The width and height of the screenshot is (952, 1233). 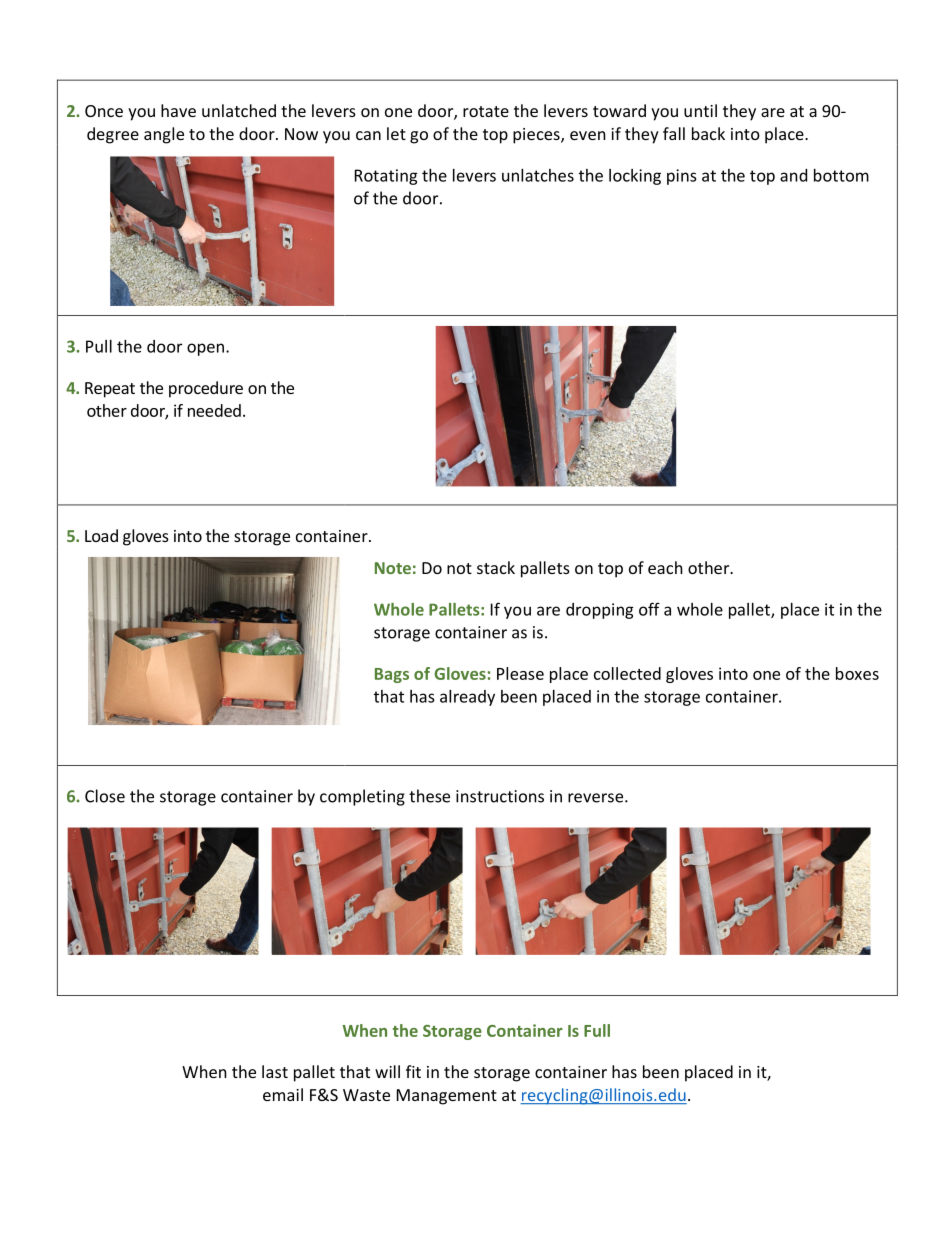 What do you see at coordinates (597, 798) in the screenshot?
I see `reverse` at bounding box center [597, 798].
